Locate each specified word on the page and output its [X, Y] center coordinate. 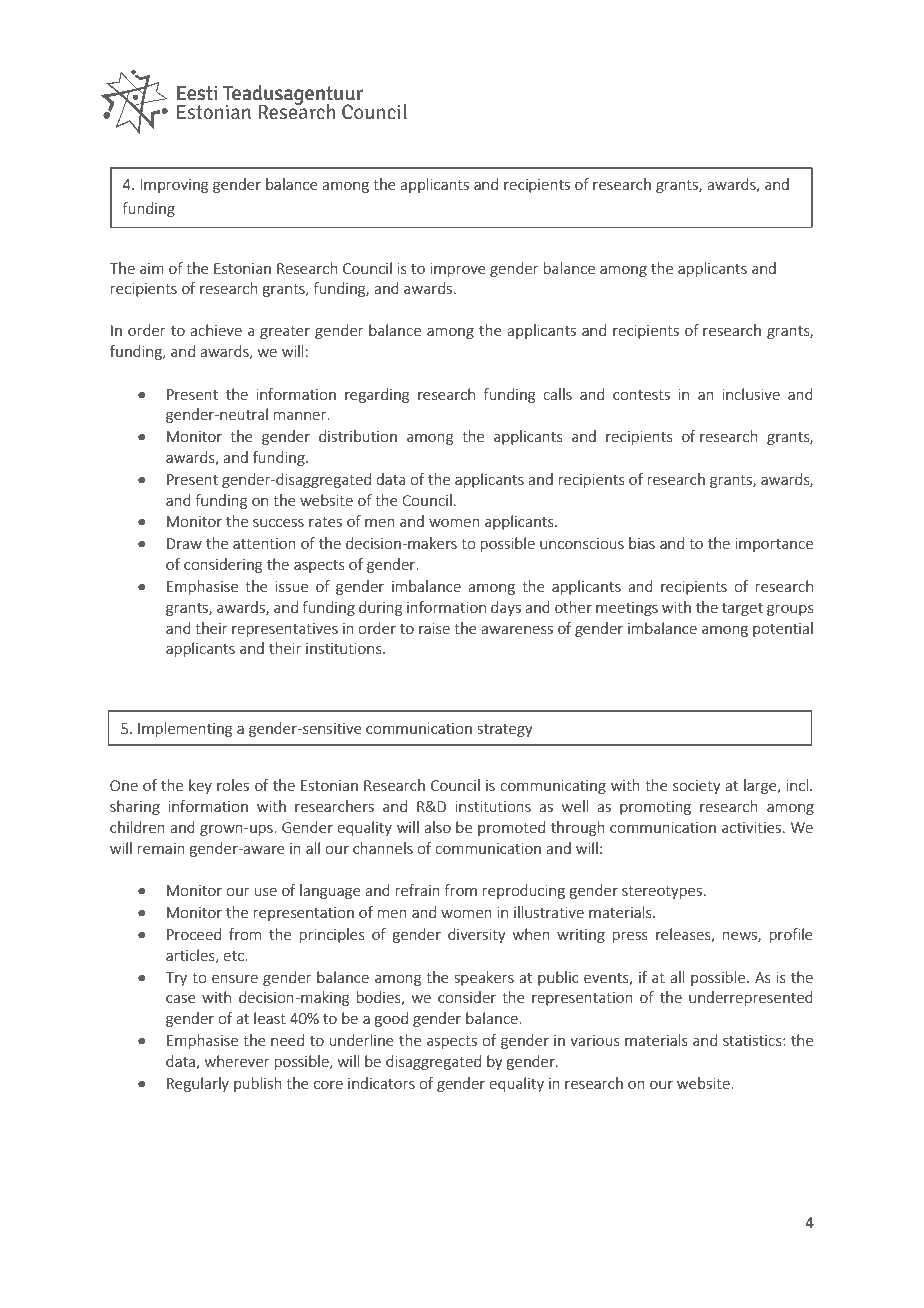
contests [641, 395]
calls [557, 394]
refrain [418, 890]
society [697, 787]
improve [458, 270]
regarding [377, 395]
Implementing [185, 729]
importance [774, 545]
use [266, 892]
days [506, 608]
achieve [216, 330]
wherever [237, 1061]
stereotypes [662, 892]
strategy [505, 730]
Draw [184, 543]
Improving [174, 186]
